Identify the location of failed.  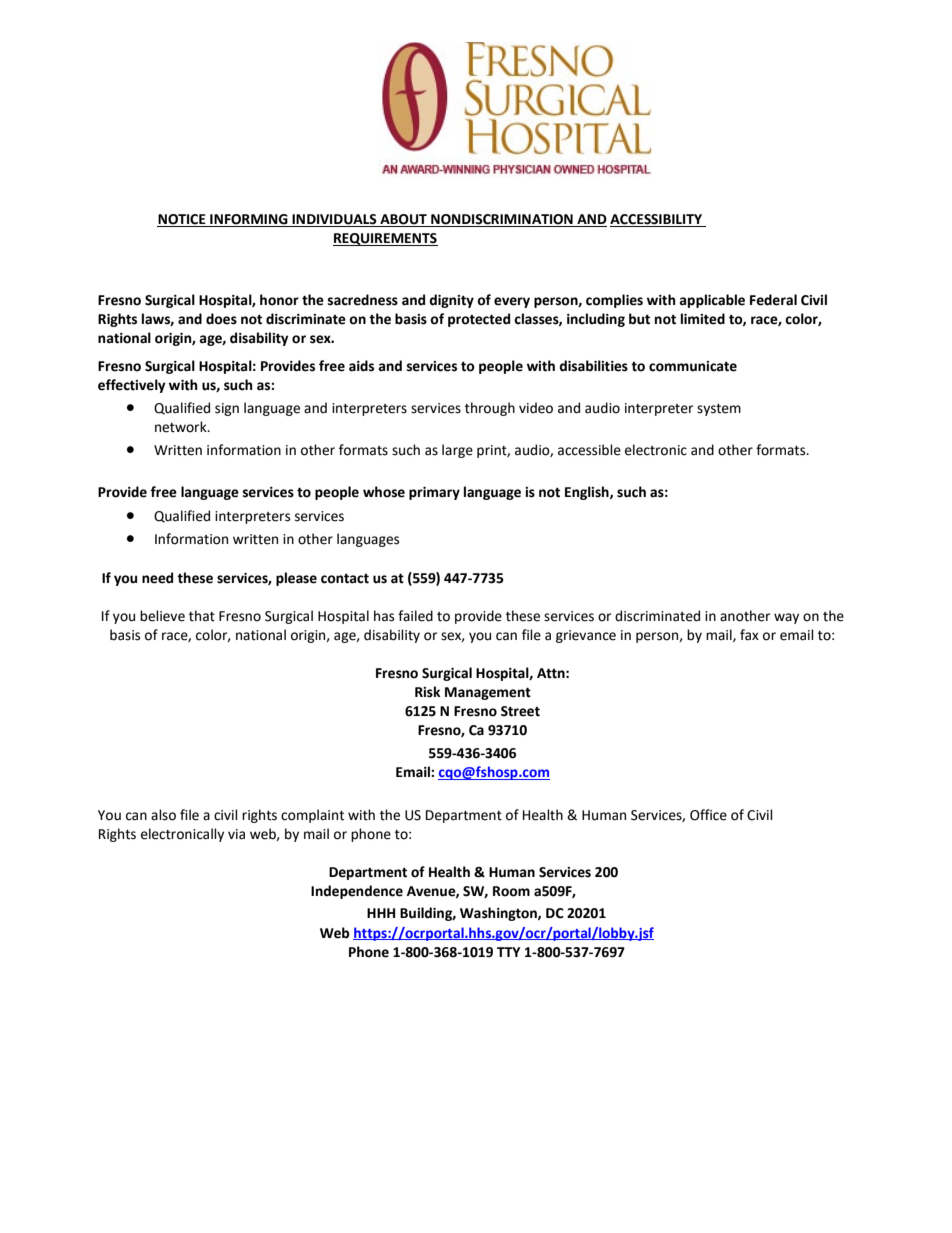
(415, 616).
